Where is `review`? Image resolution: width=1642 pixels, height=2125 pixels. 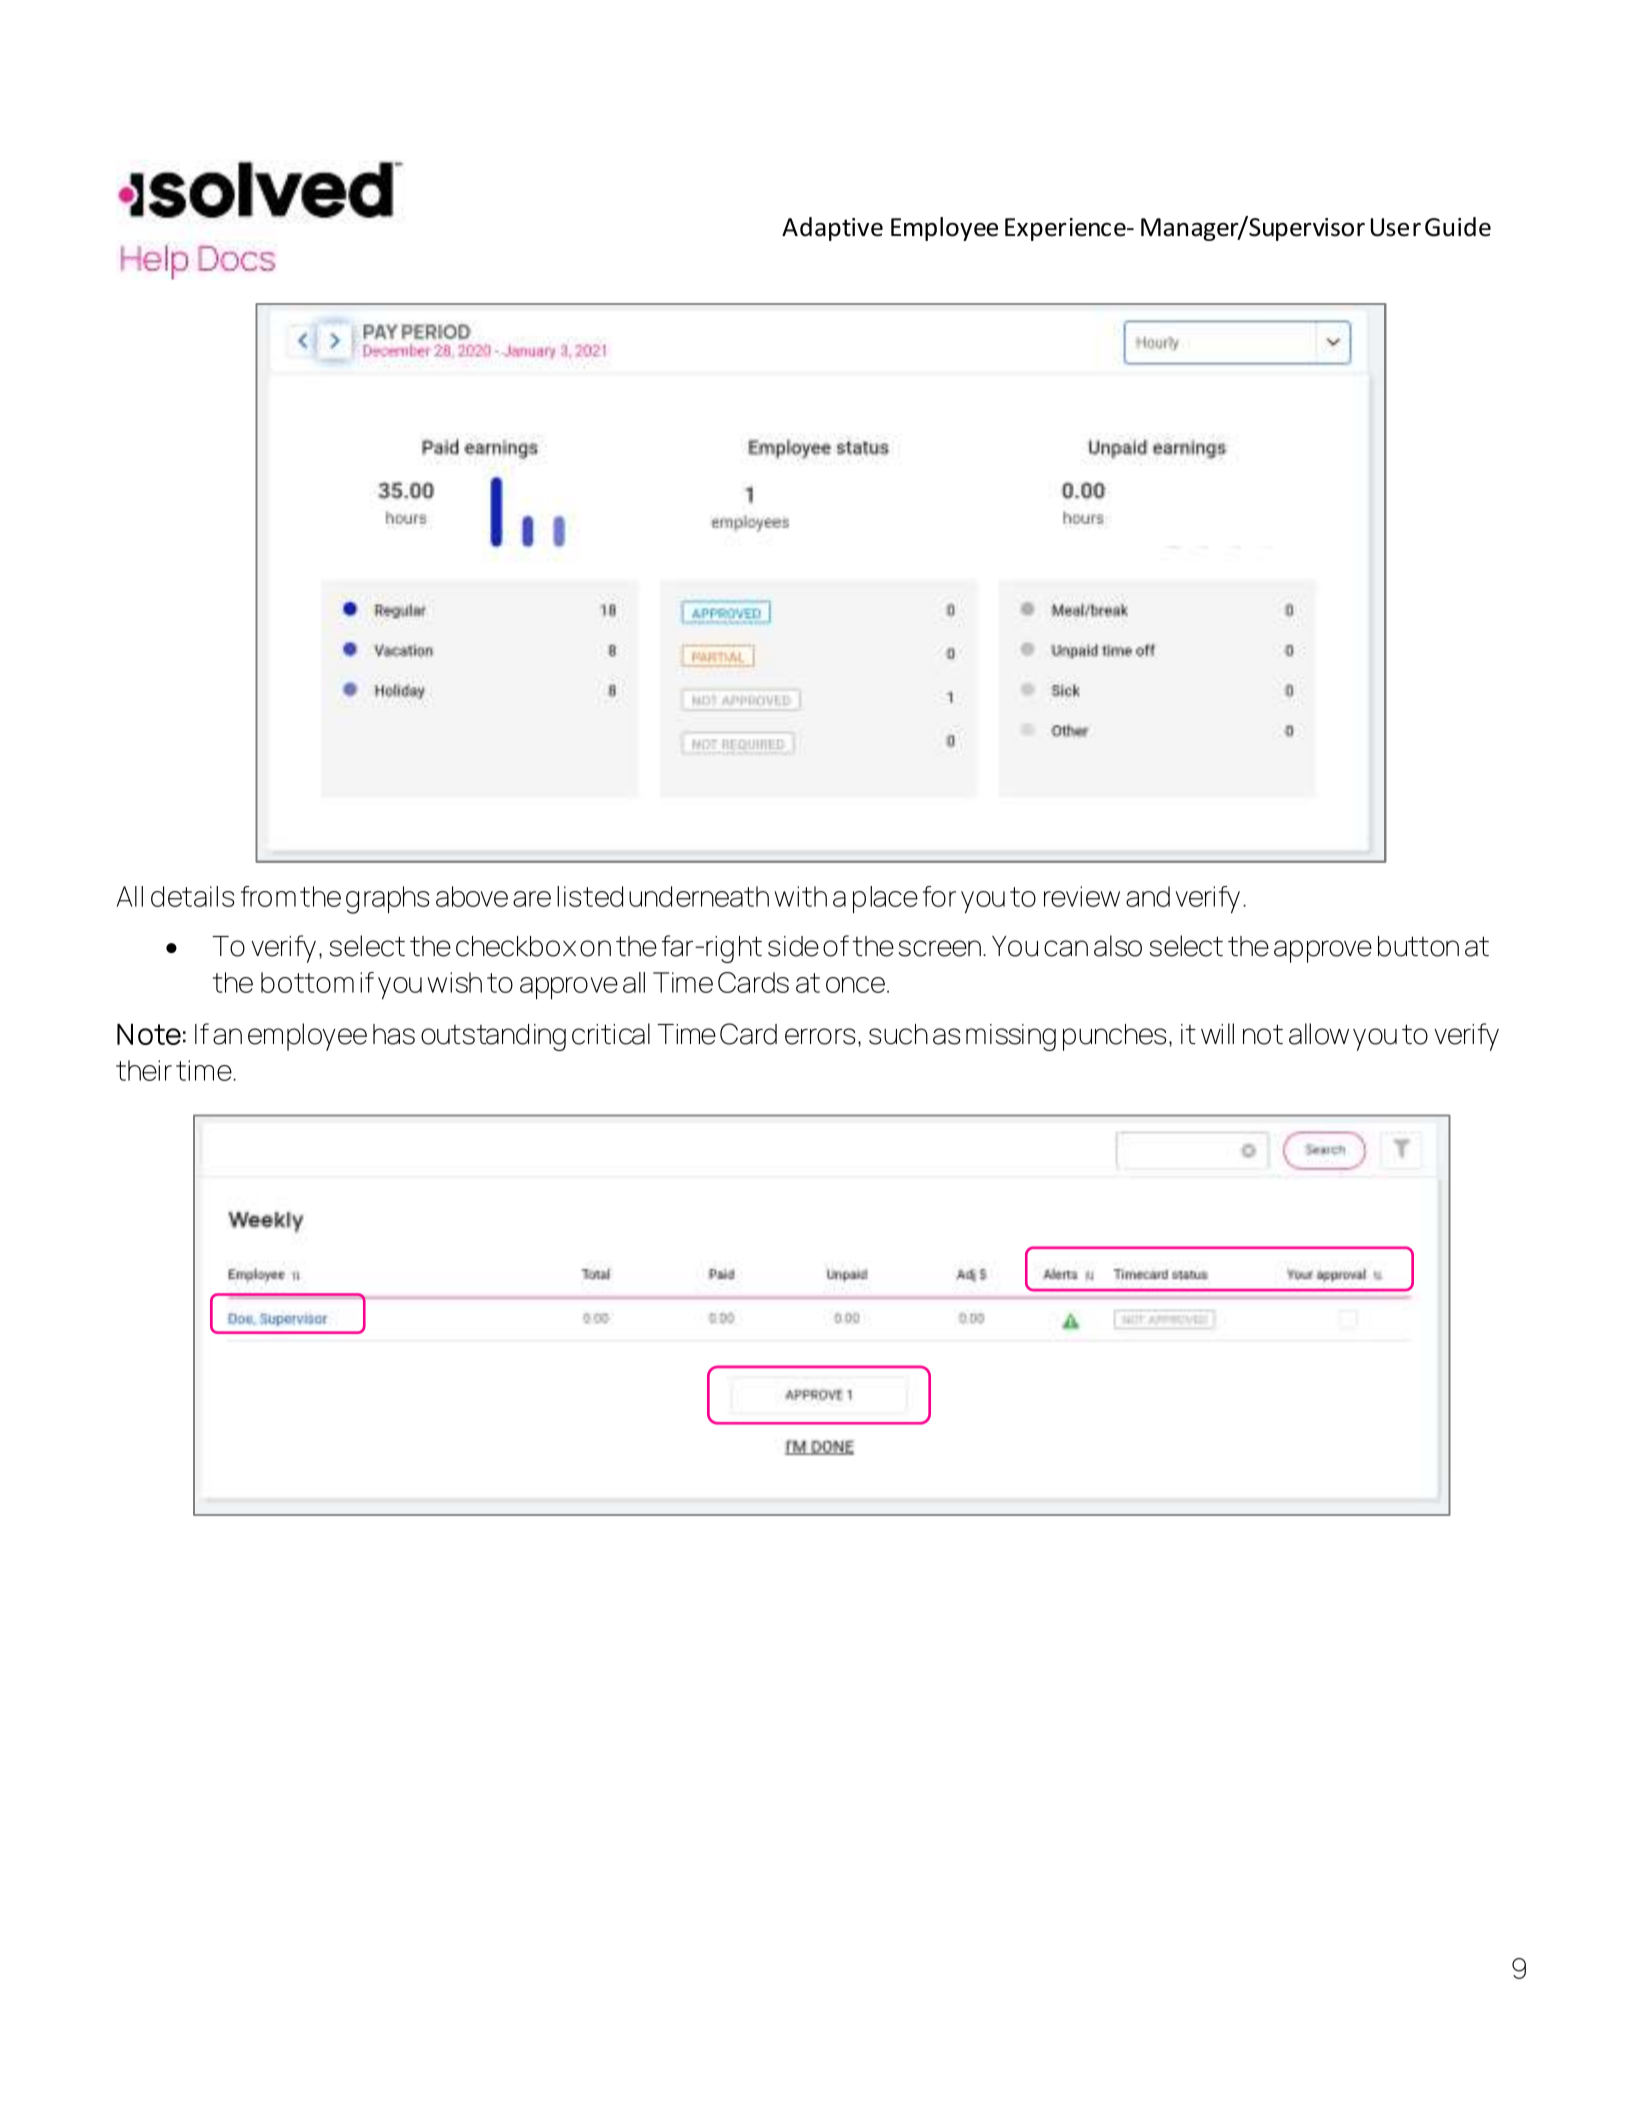 review is located at coordinates (1082, 896).
